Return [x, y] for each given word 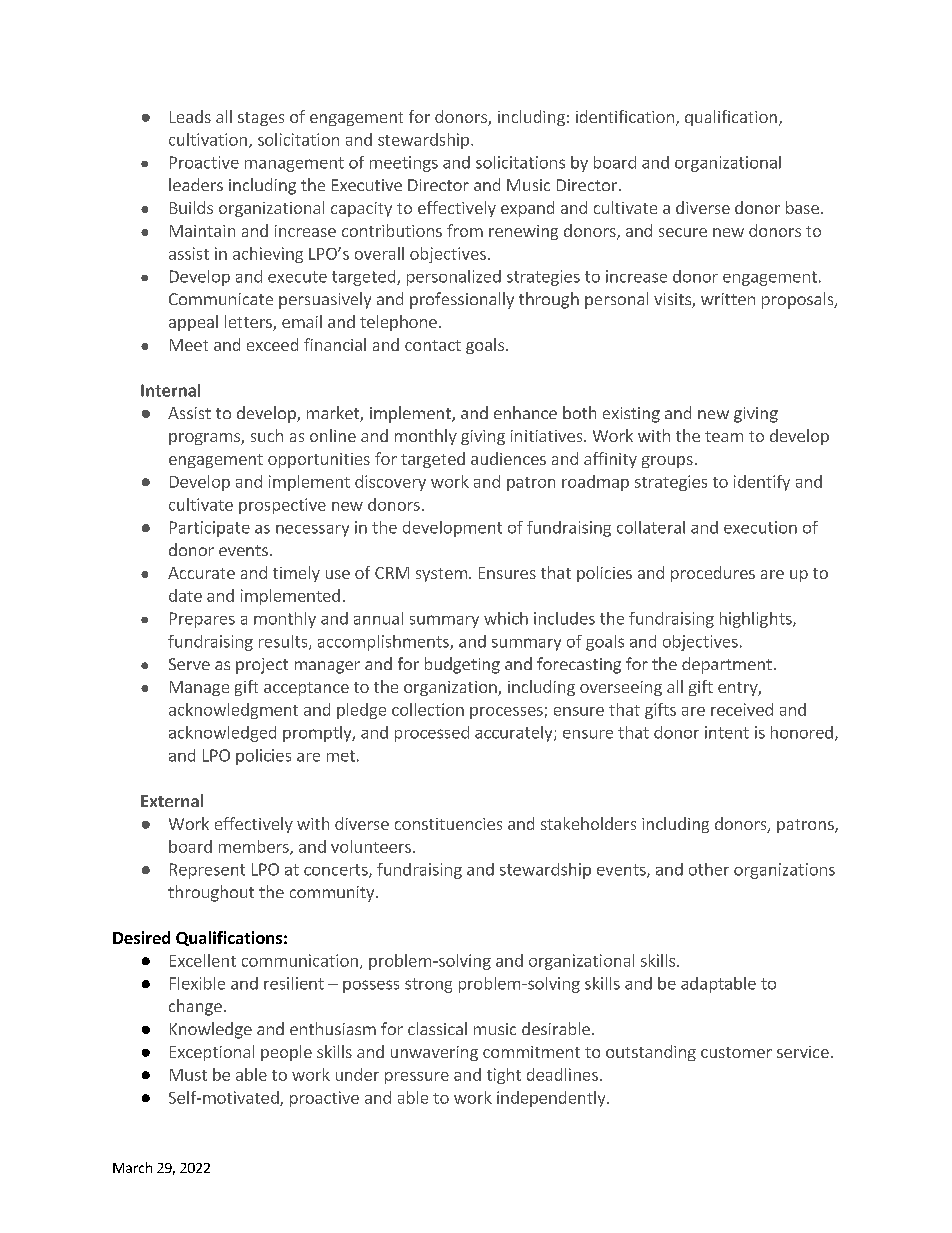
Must [188, 1075]
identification [625, 116]
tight [504, 1076]
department [727, 665]
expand [527, 209]
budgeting [462, 665]
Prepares [202, 620]
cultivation [208, 139]
